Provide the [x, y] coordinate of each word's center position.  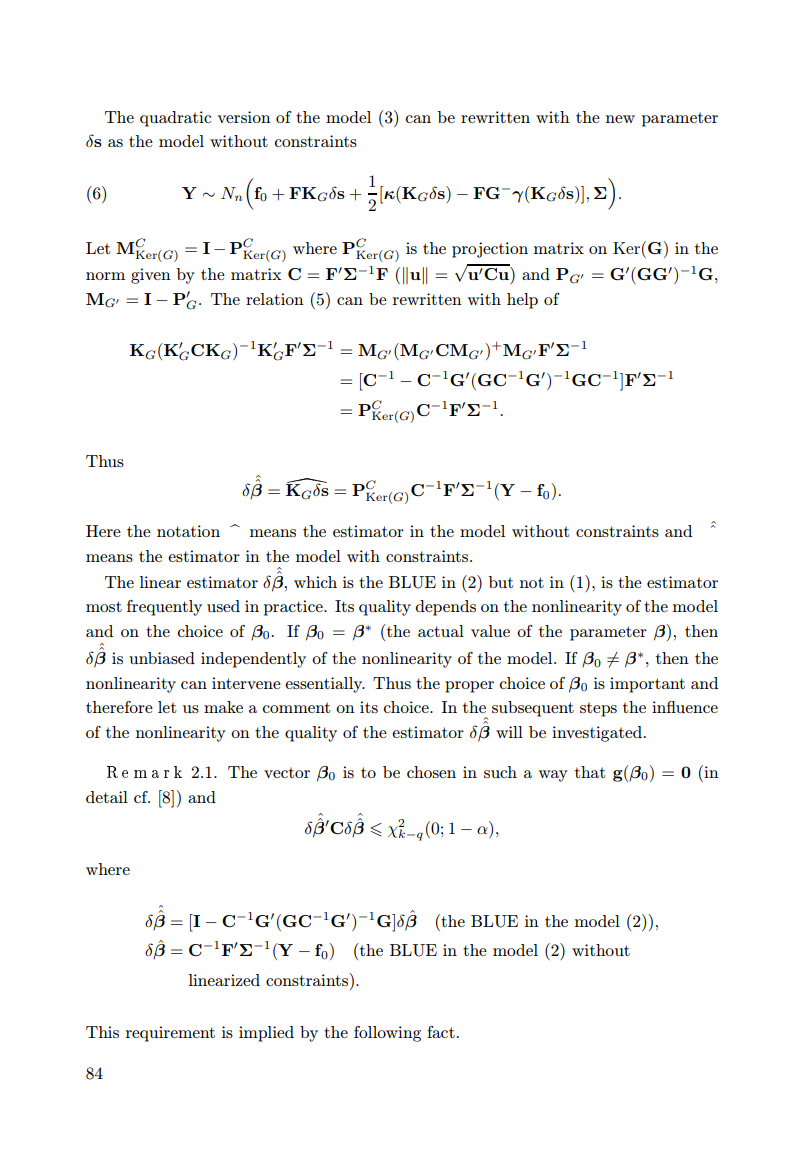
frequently [164, 608]
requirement [170, 1034]
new [620, 119]
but [501, 582]
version [244, 117]
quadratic [175, 119]
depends [445, 608]
